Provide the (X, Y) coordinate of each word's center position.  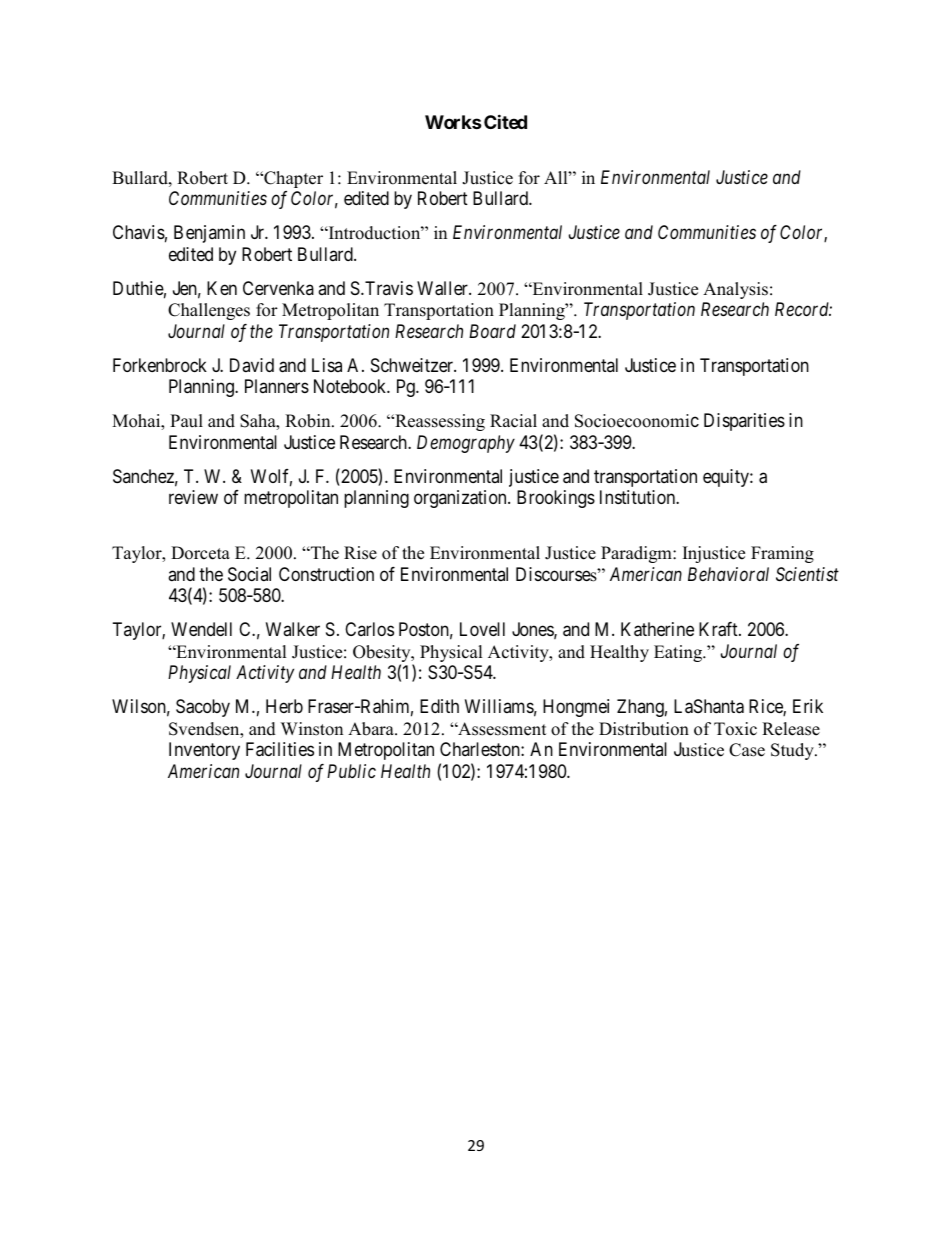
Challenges (209, 311)
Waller (443, 288)
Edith (439, 706)
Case (747, 750)
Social (249, 574)
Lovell (482, 629)
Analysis (735, 290)
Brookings (556, 499)
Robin (309, 421)
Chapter (292, 179)
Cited (505, 121)
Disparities (744, 422)
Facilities (280, 749)
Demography (466, 444)
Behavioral (728, 574)
